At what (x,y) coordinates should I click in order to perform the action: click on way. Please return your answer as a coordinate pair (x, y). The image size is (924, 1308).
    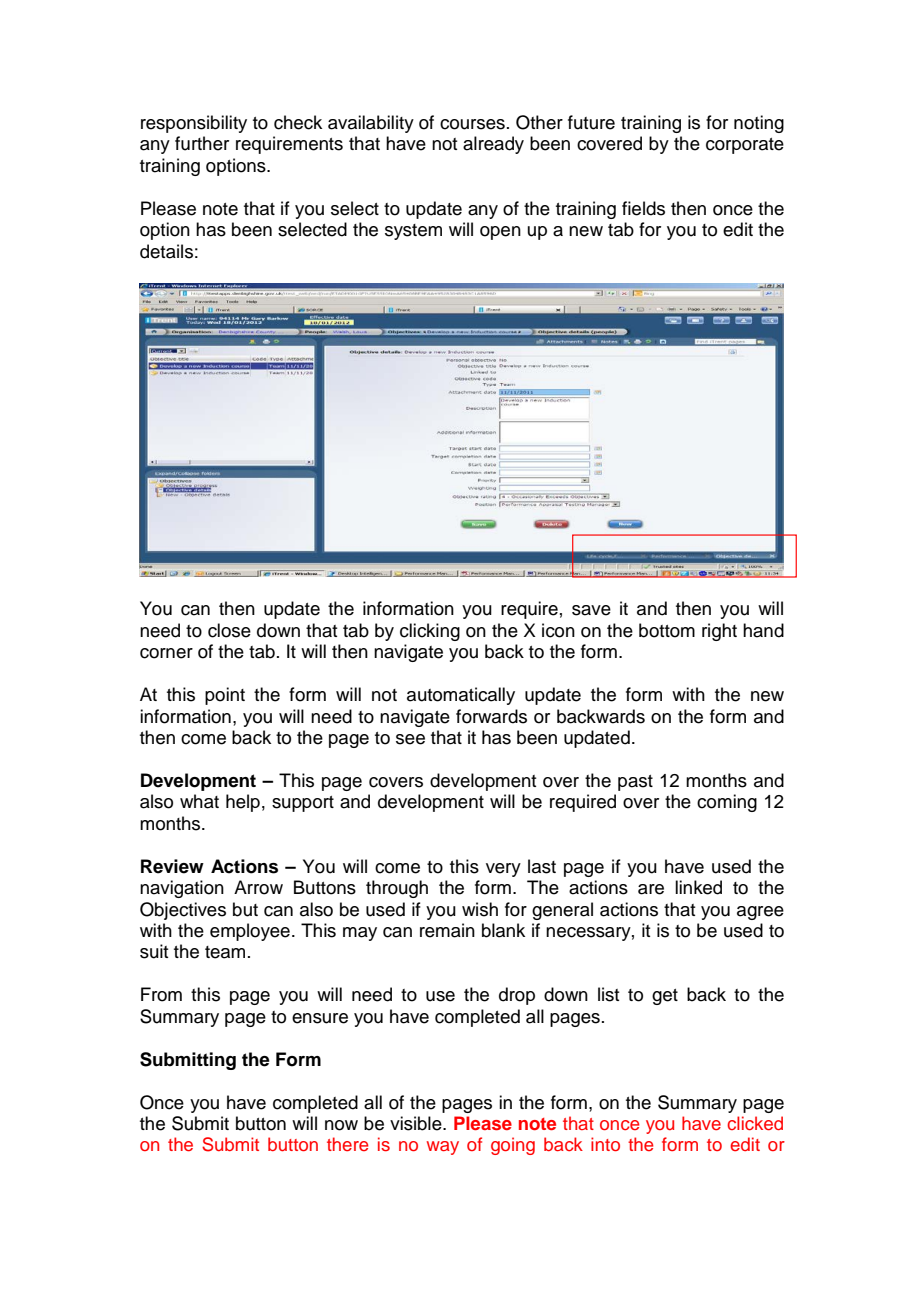
    Looking at the image, I should click on (443, 1148).
